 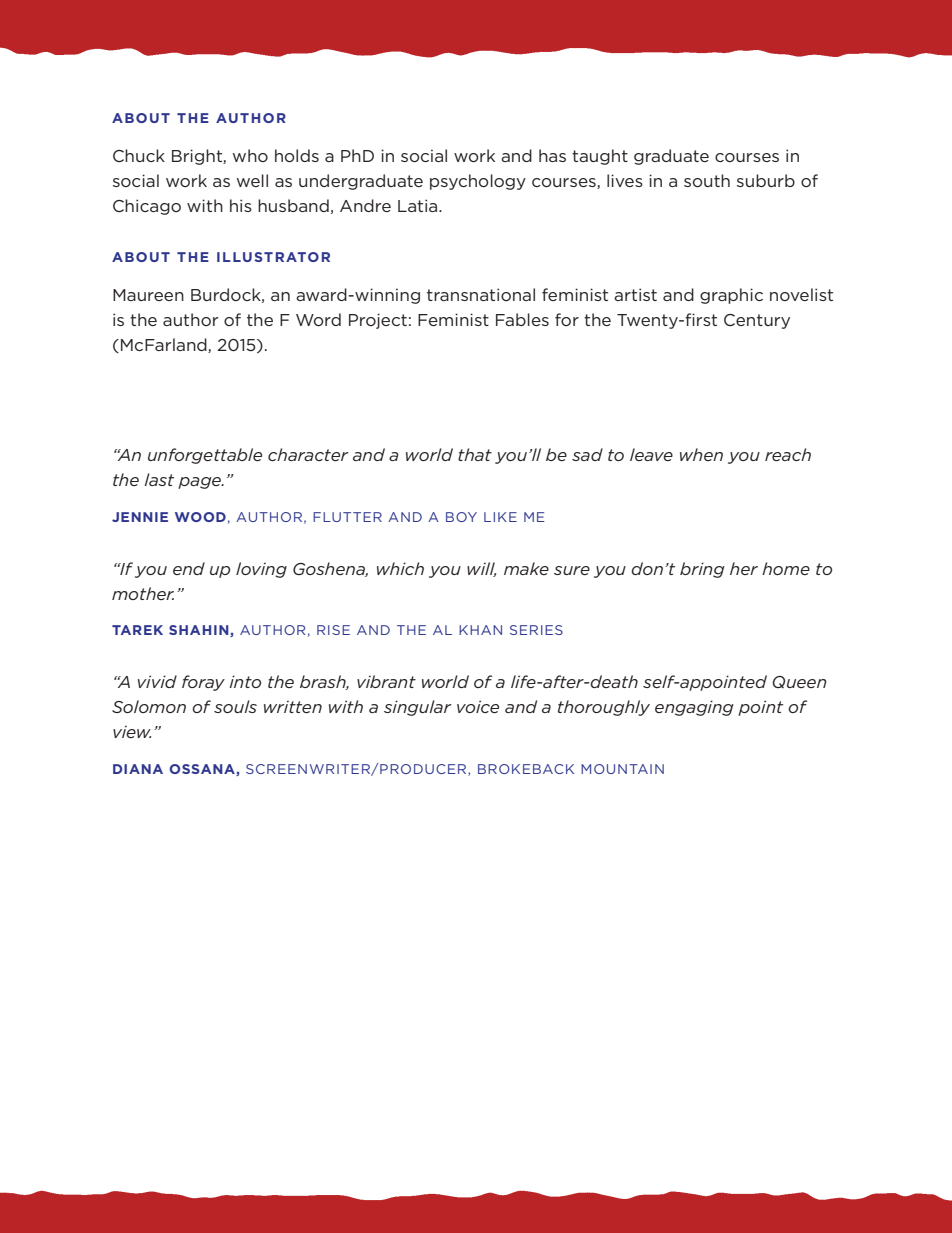 What do you see at coordinates (138, 769) in the screenshot?
I see `DIANA` at bounding box center [138, 769].
